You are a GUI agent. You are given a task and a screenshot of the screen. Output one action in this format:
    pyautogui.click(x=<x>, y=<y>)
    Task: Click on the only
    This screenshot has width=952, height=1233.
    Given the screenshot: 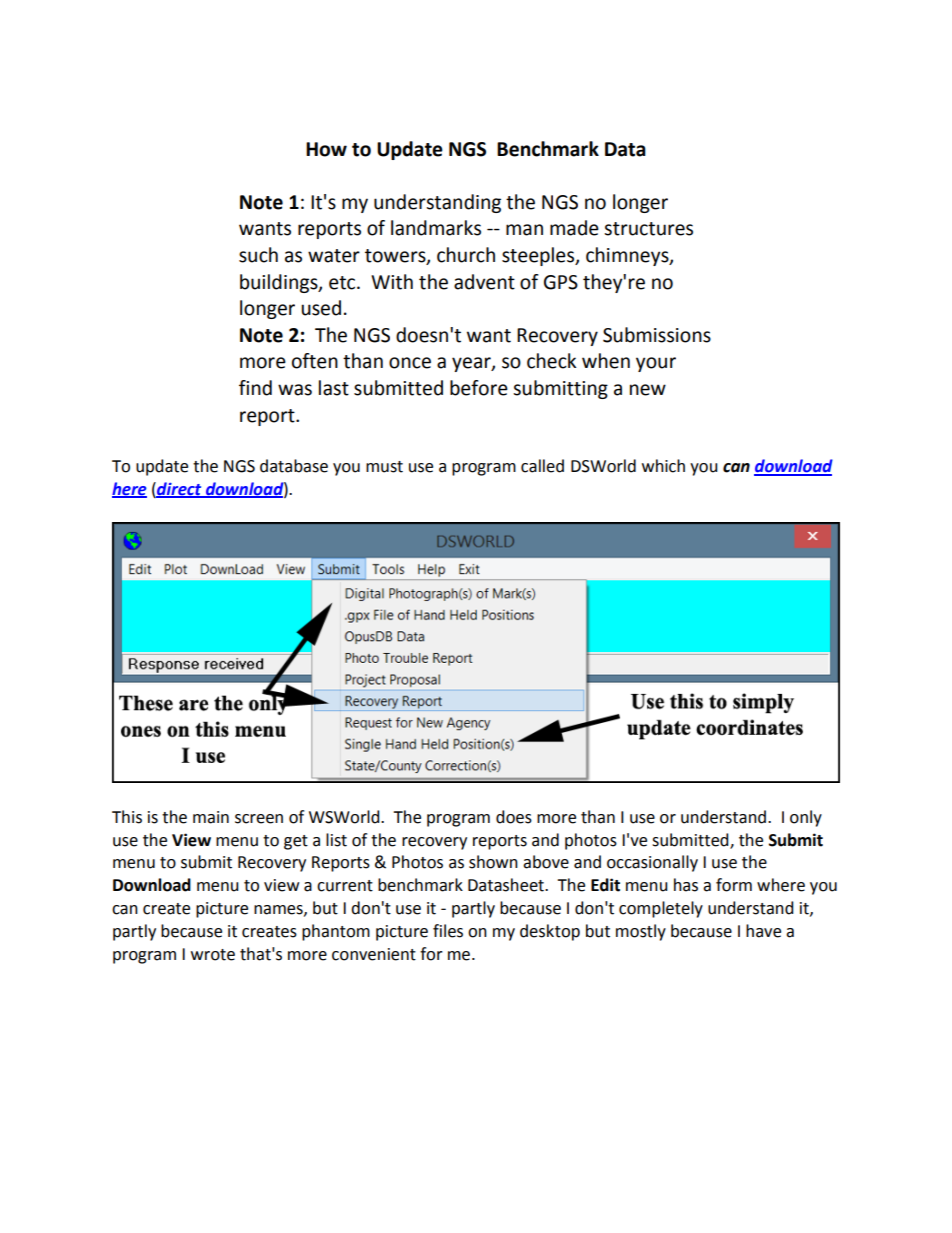 What is the action you would take?
    pyautogui.click(x=806, y=818)
